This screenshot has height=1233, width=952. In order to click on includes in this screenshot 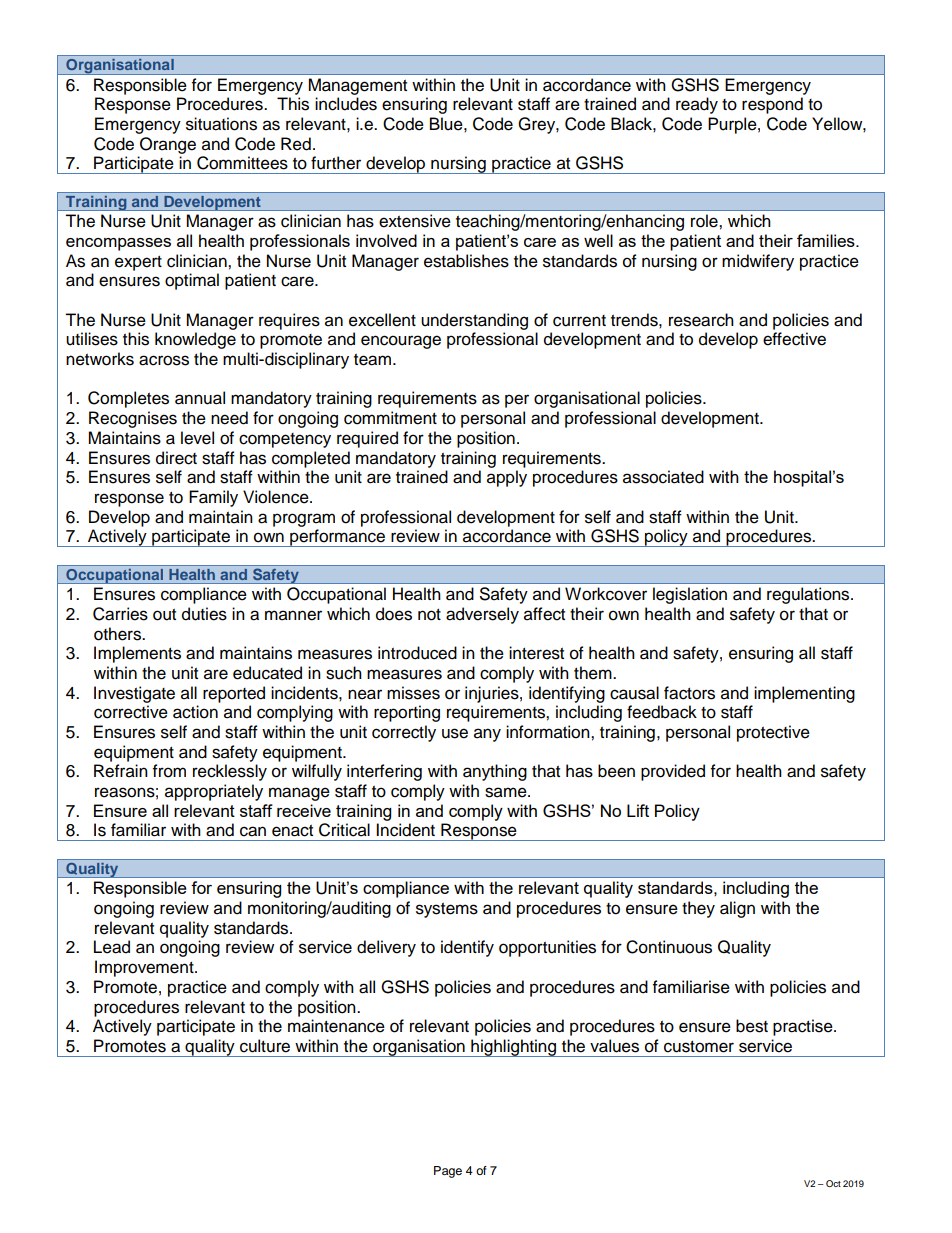, I will do `click(346, 104)`.
